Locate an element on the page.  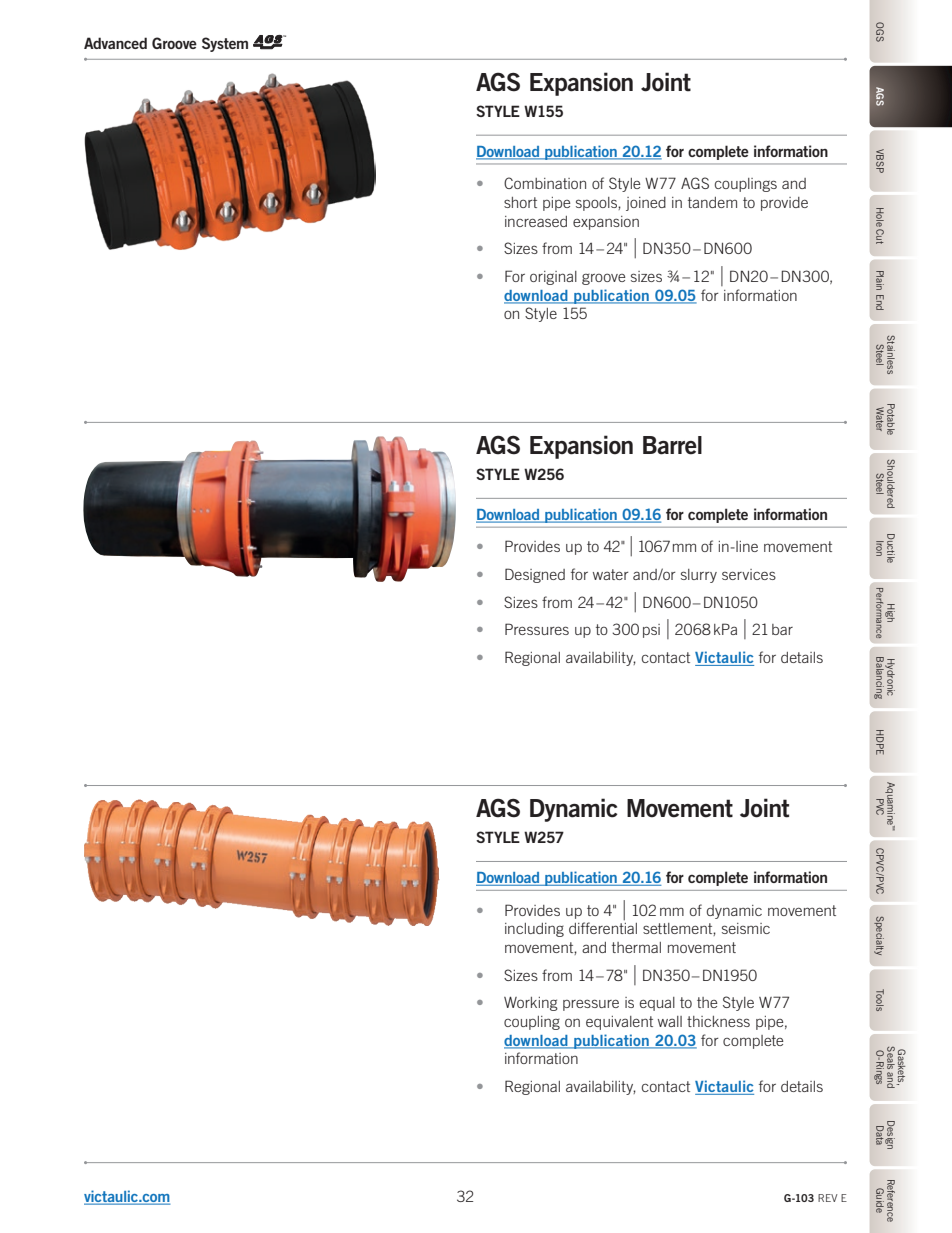
tandem is located at coordinates (712, 202).
